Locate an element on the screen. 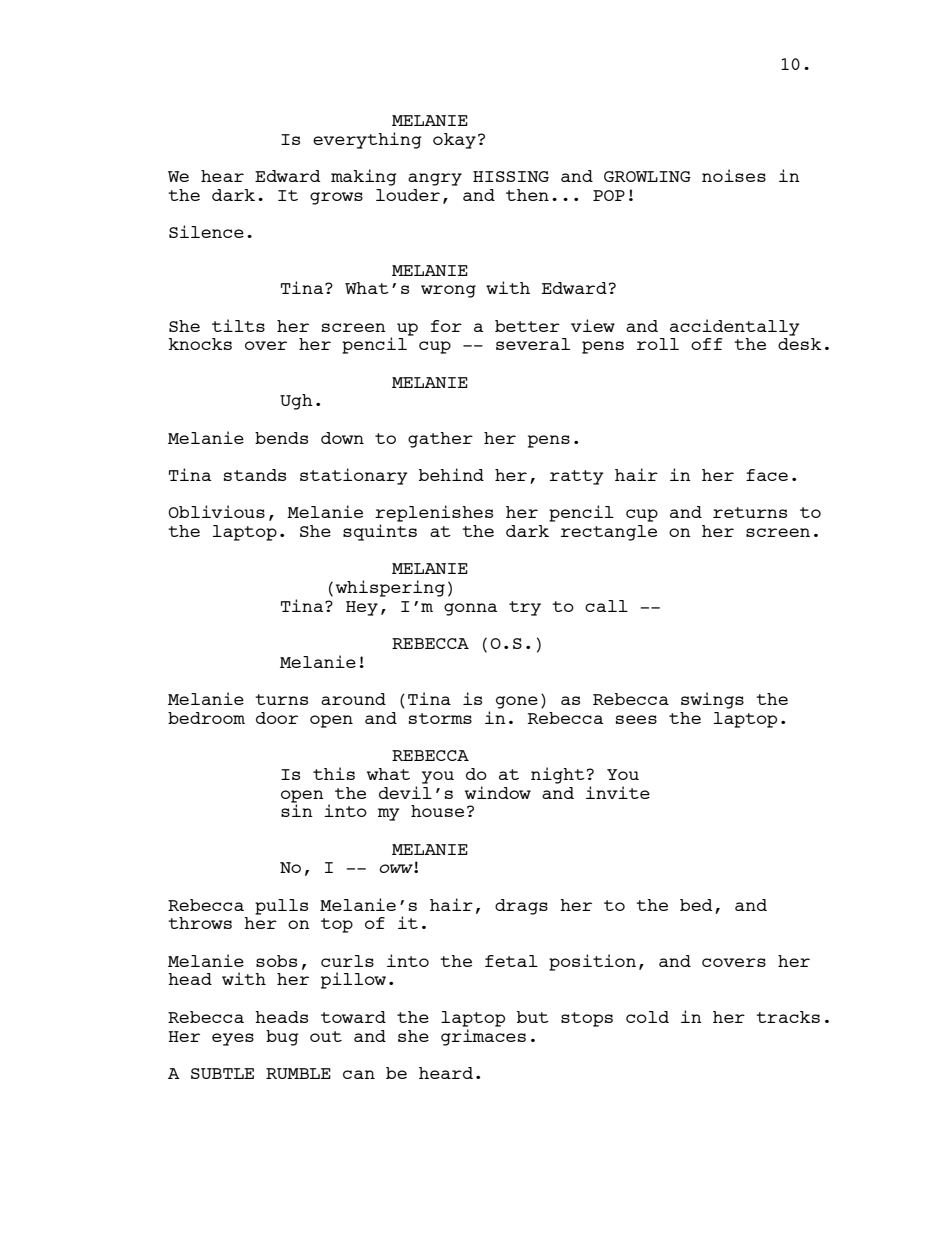 This screenshot has width=952, height=1233. Hey is located at coordinates (362, 608).
